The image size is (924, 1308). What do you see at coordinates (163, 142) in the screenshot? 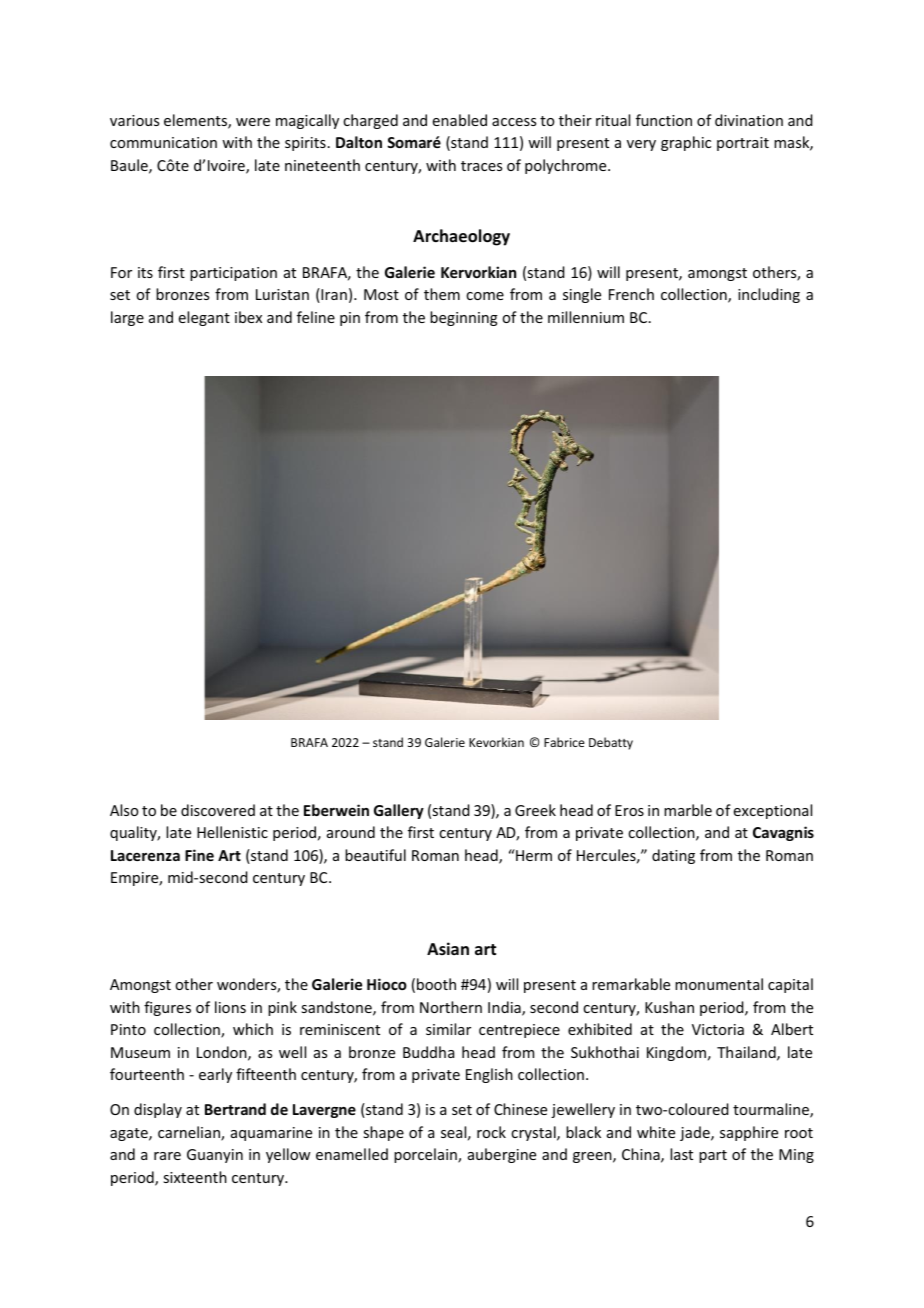
I see `communication` at bounding box center [163, 142].
